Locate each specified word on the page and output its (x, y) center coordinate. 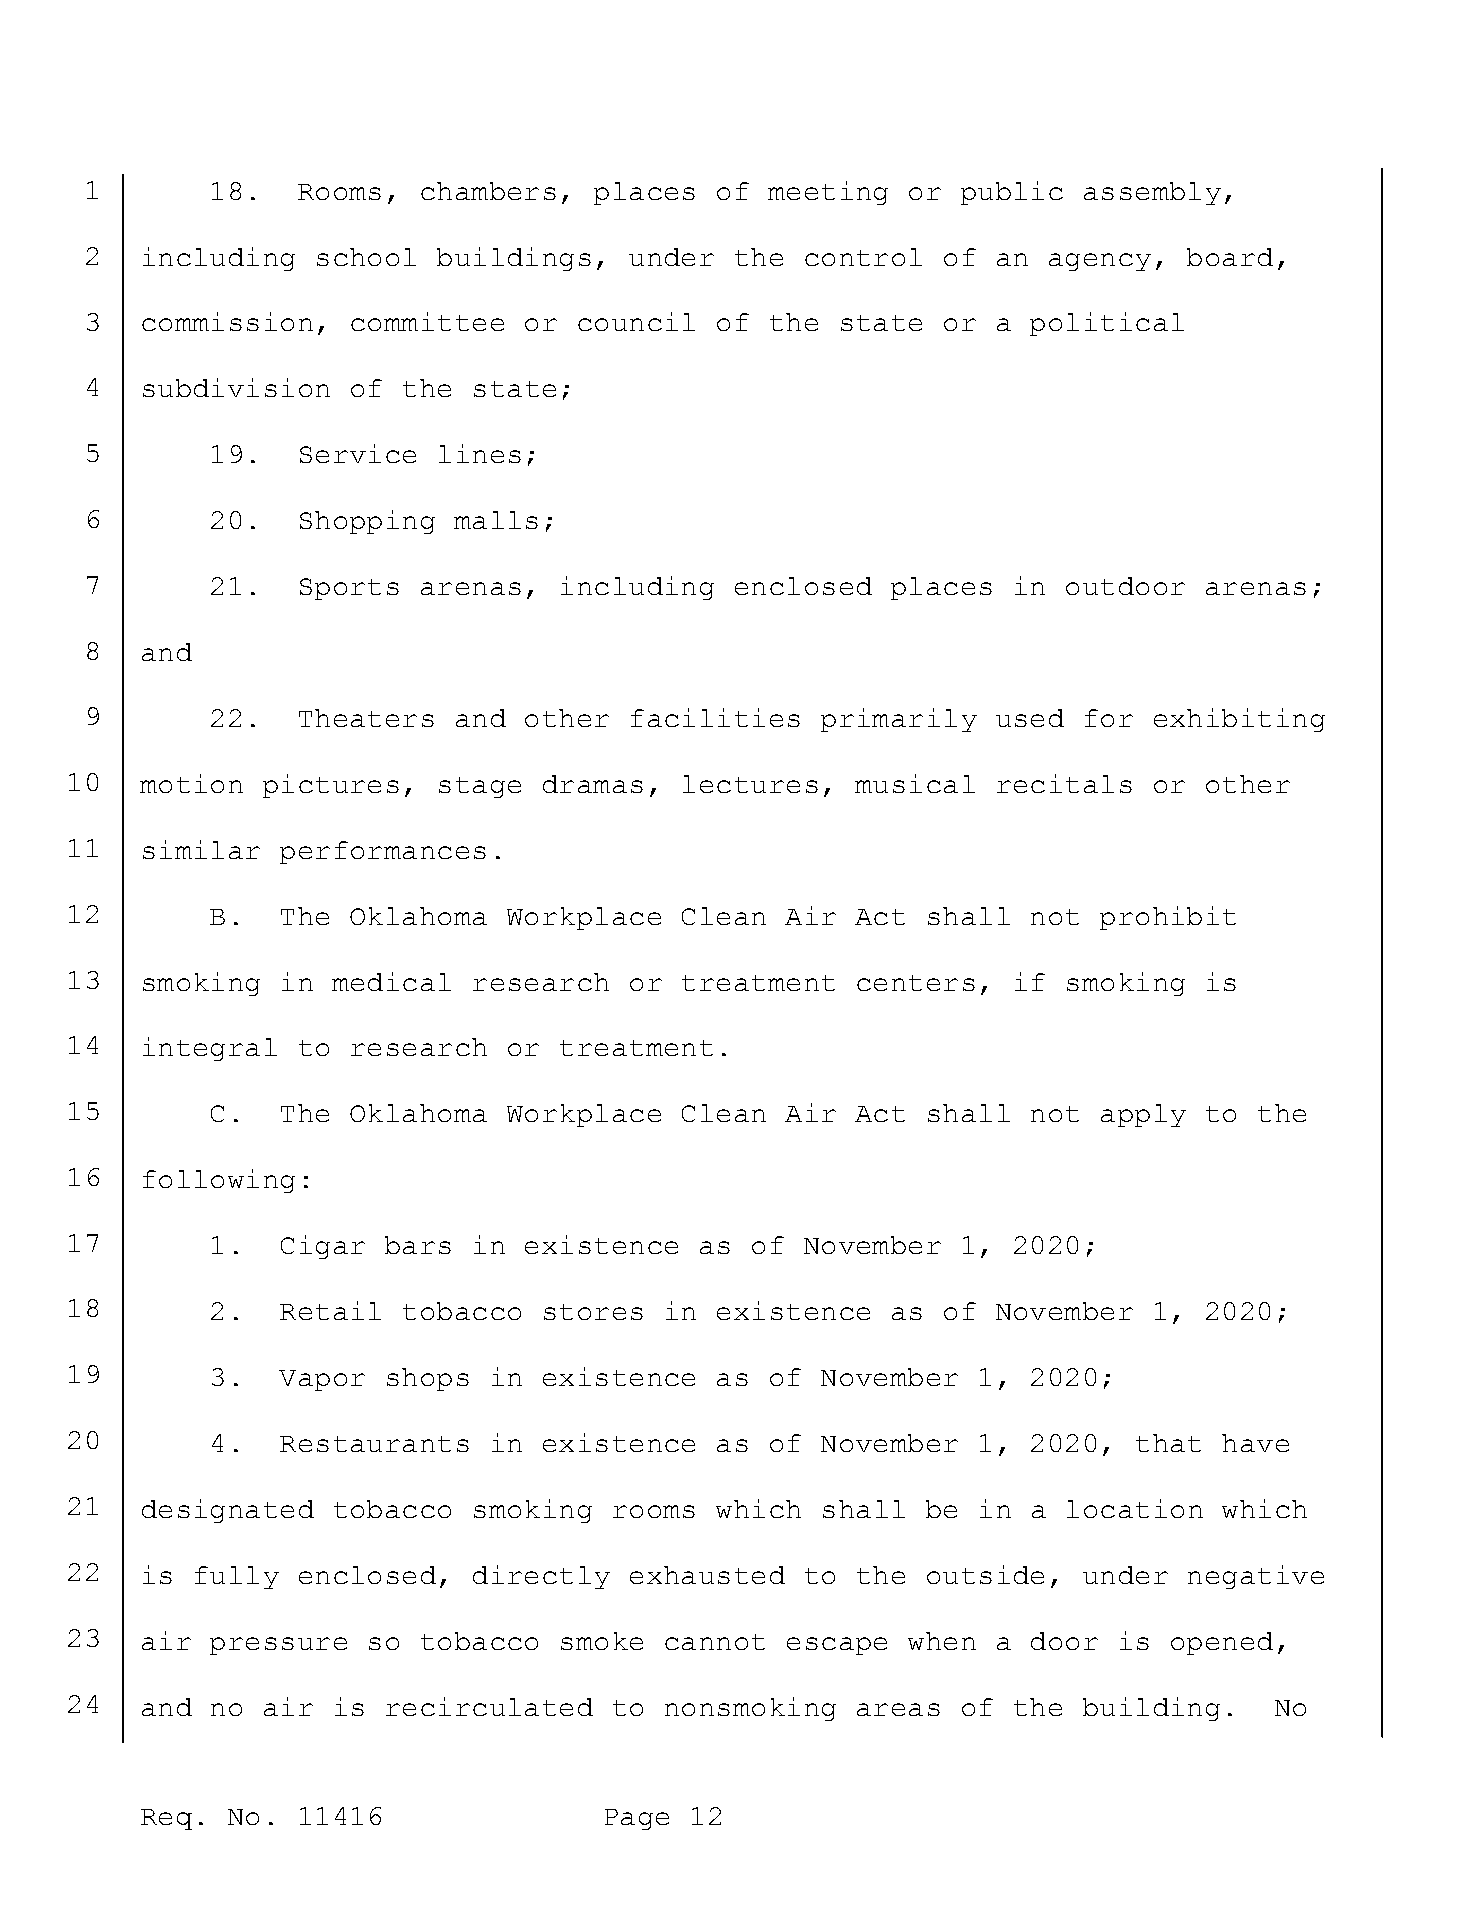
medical (391, 981)
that (1168, 1443)
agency (1100, 262)
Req (166, 1819)
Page (637, 1819)
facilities (715, 717)
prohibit (1168, 918)
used (1030, 718)
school (366, 257)
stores (593, 1312)
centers (916, 983)
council (636, 321)
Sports (349, 589)
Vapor (322, 1380)
